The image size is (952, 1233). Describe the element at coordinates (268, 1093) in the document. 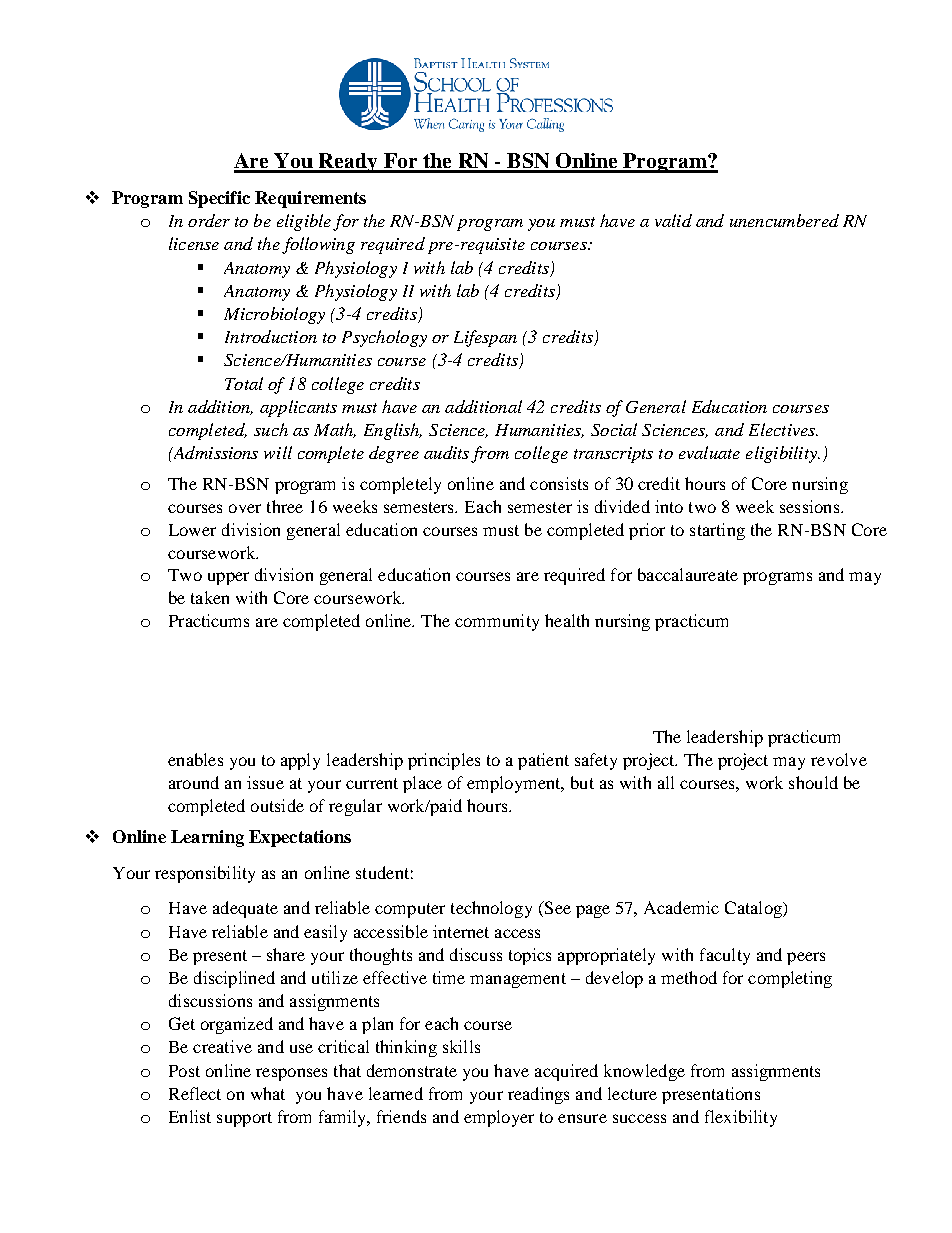

I see `what` at that location.
